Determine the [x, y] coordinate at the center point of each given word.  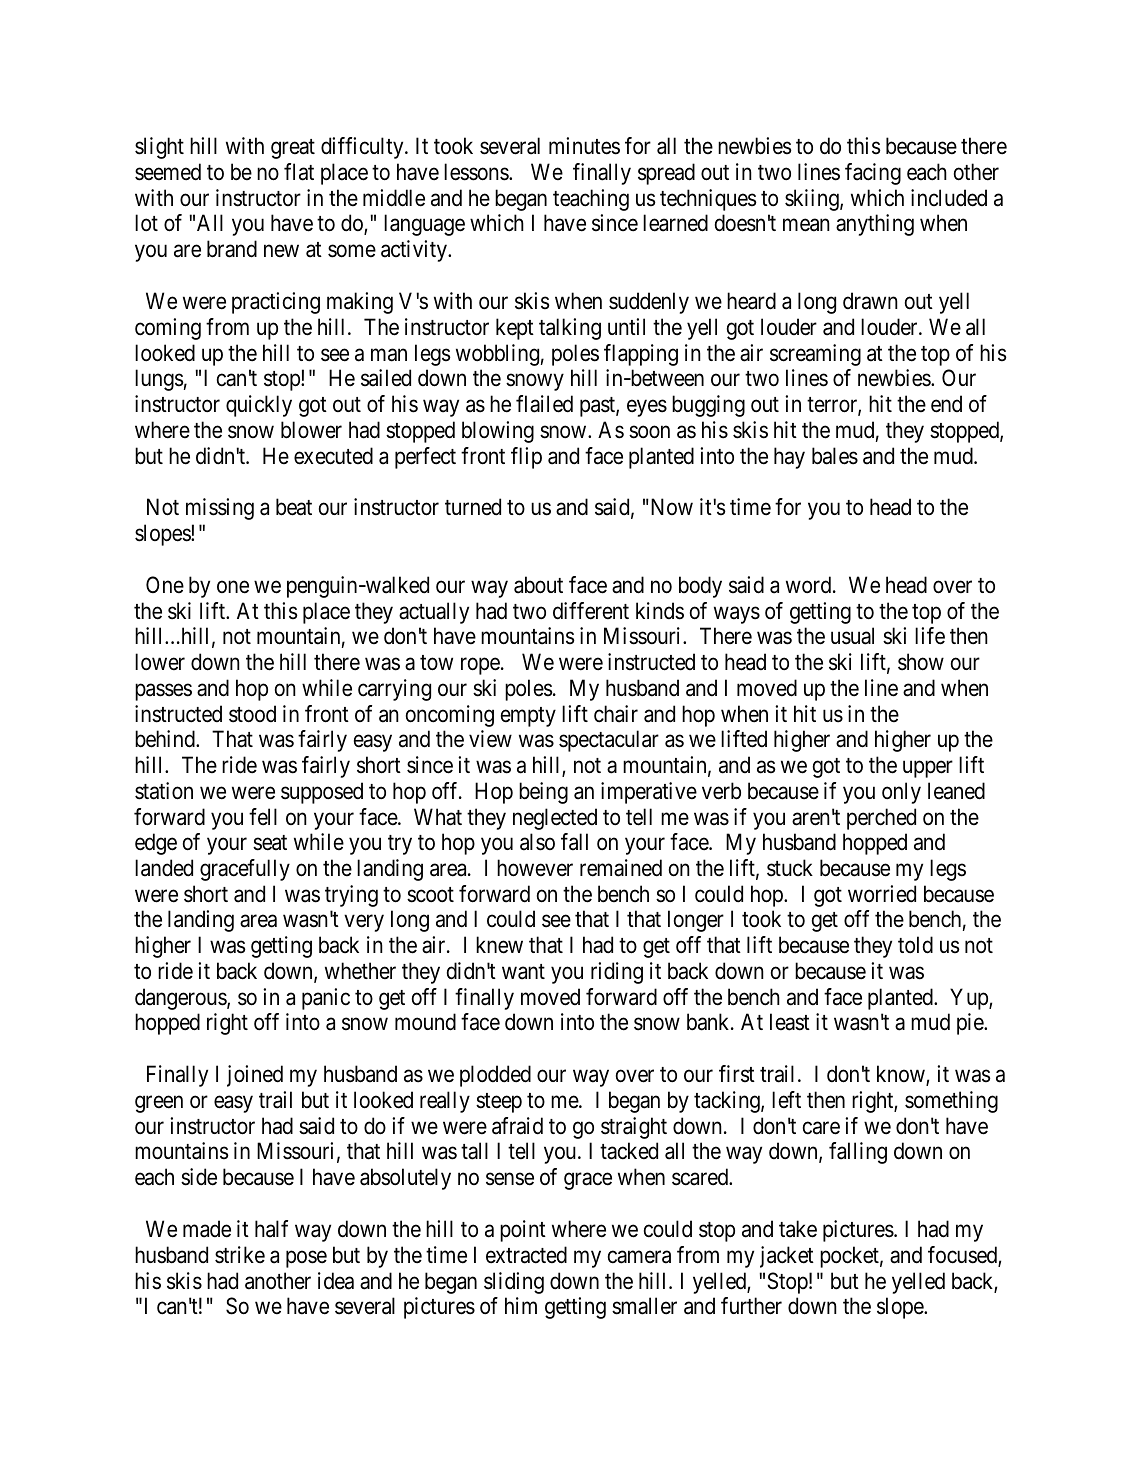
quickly [259, 406]
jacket [787, 1257]
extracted [526, 1255]
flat [299, 172]
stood [252, 714]
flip [526, 458]
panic [326, 999]
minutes [584, 146]
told [915, 945]
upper [928, 769]
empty [528, 717]
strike [240, 1255]
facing [873, 174]
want [523, 972]
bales [835, 456]
